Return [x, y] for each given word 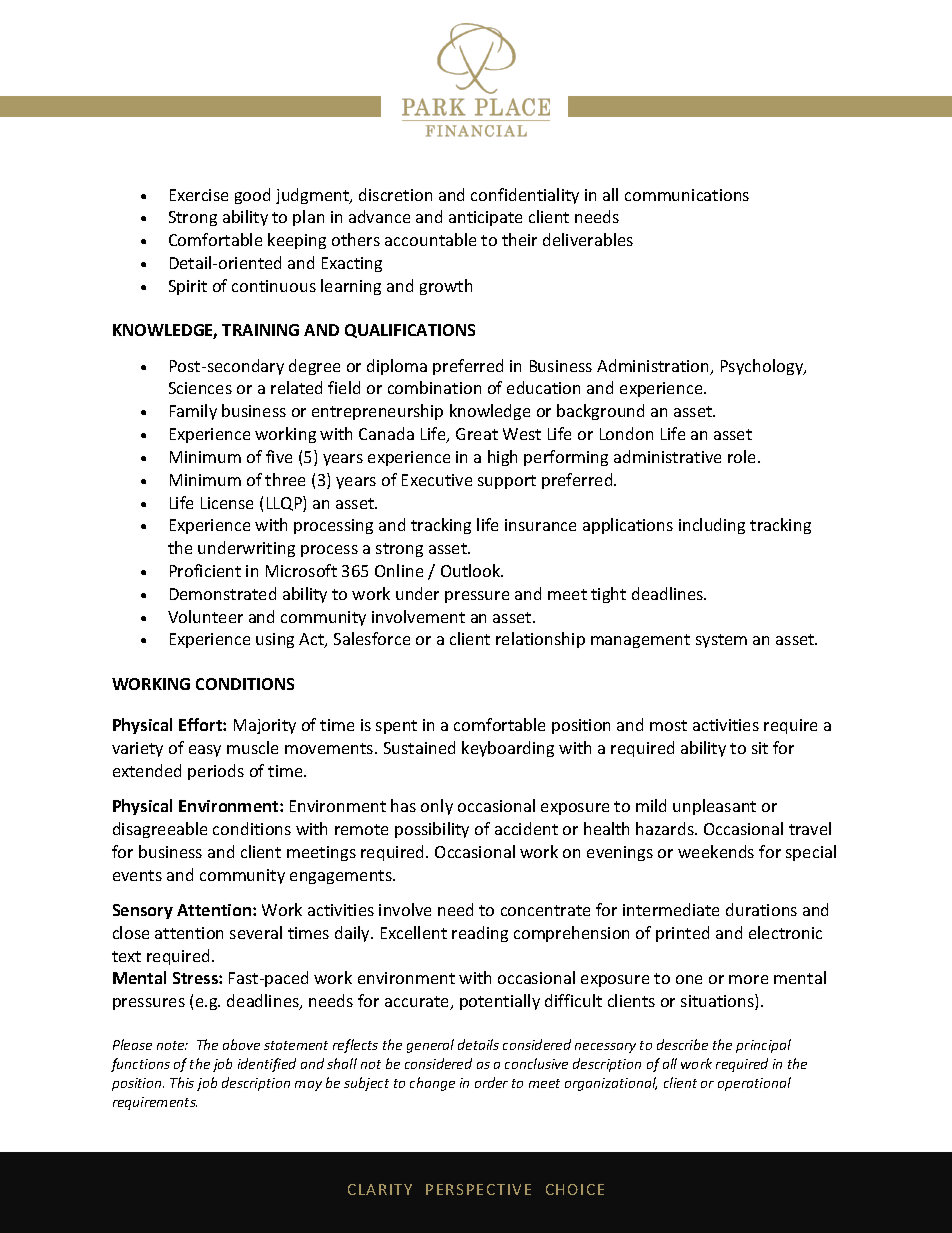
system [721, 641]
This [182, 1082]
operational [754, 1084]
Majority [265, 726]
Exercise [199, 195]
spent [396, 727]
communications [687, 195]
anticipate [485, 218]
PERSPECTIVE [478, 1189]
